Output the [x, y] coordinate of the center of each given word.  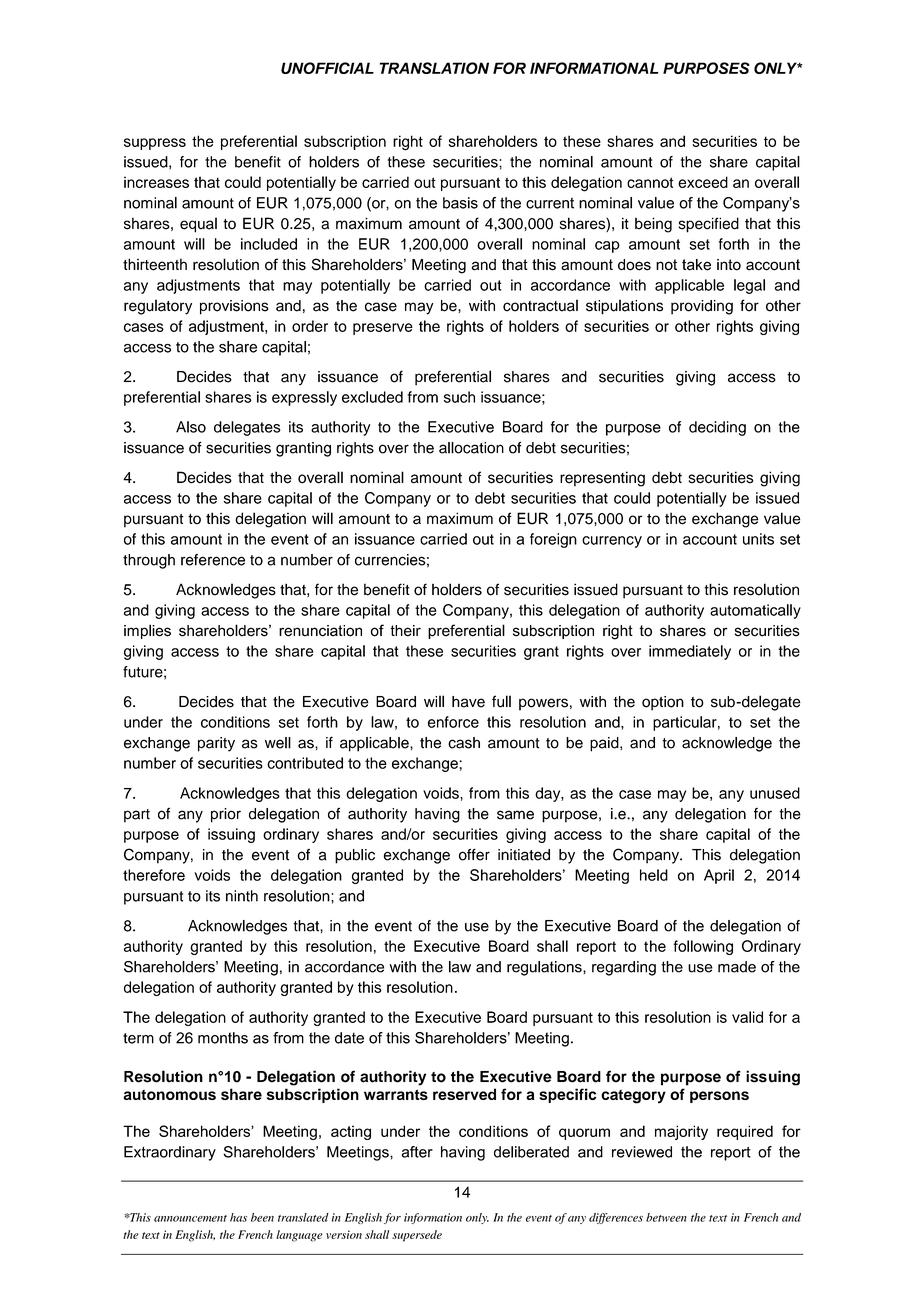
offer [474, 855]
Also [191, 427]
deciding [717, 428]
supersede [417, 1236]
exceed [703, 182]
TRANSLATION [434, 68]
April [719, 876]
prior [226, 815]
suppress [155, 144]
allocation [471, 448]
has [238, 1217]
